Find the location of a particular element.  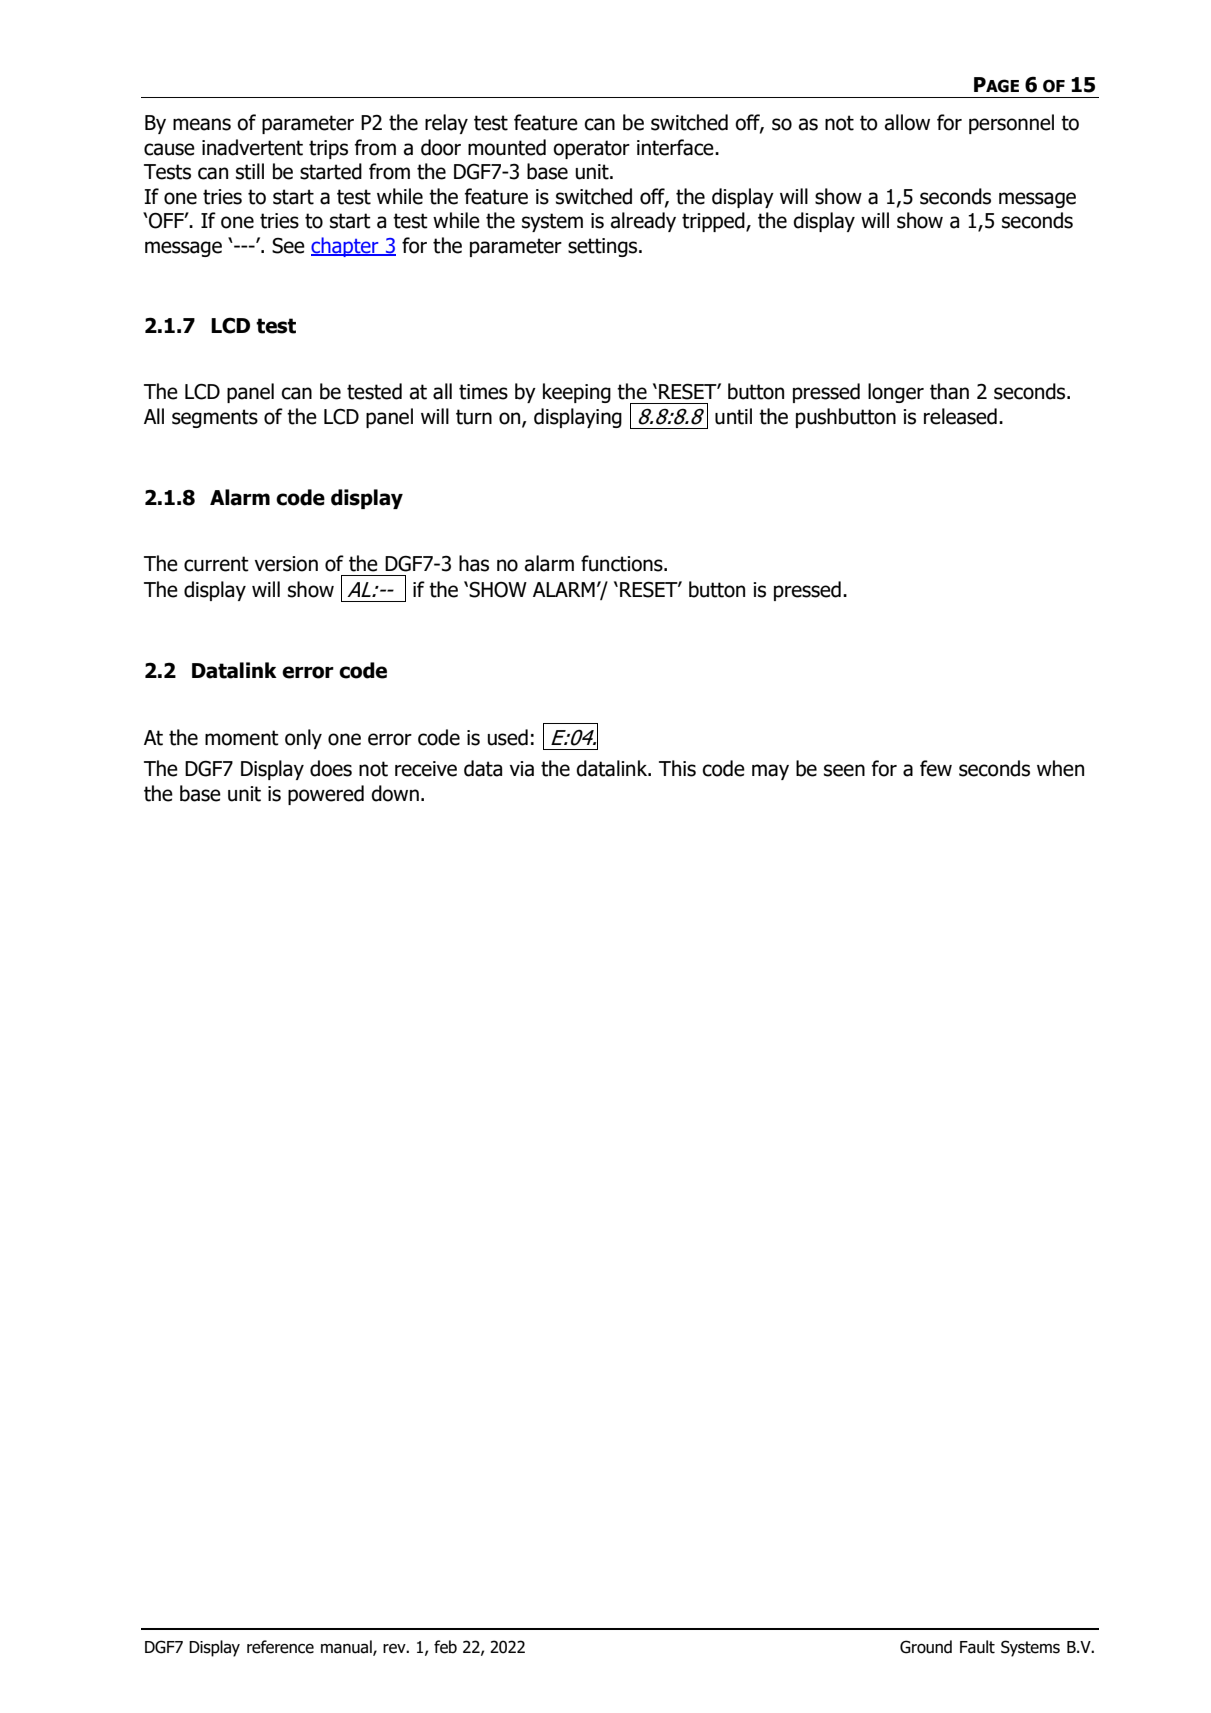

powered is located at coordinates (326, 795).
